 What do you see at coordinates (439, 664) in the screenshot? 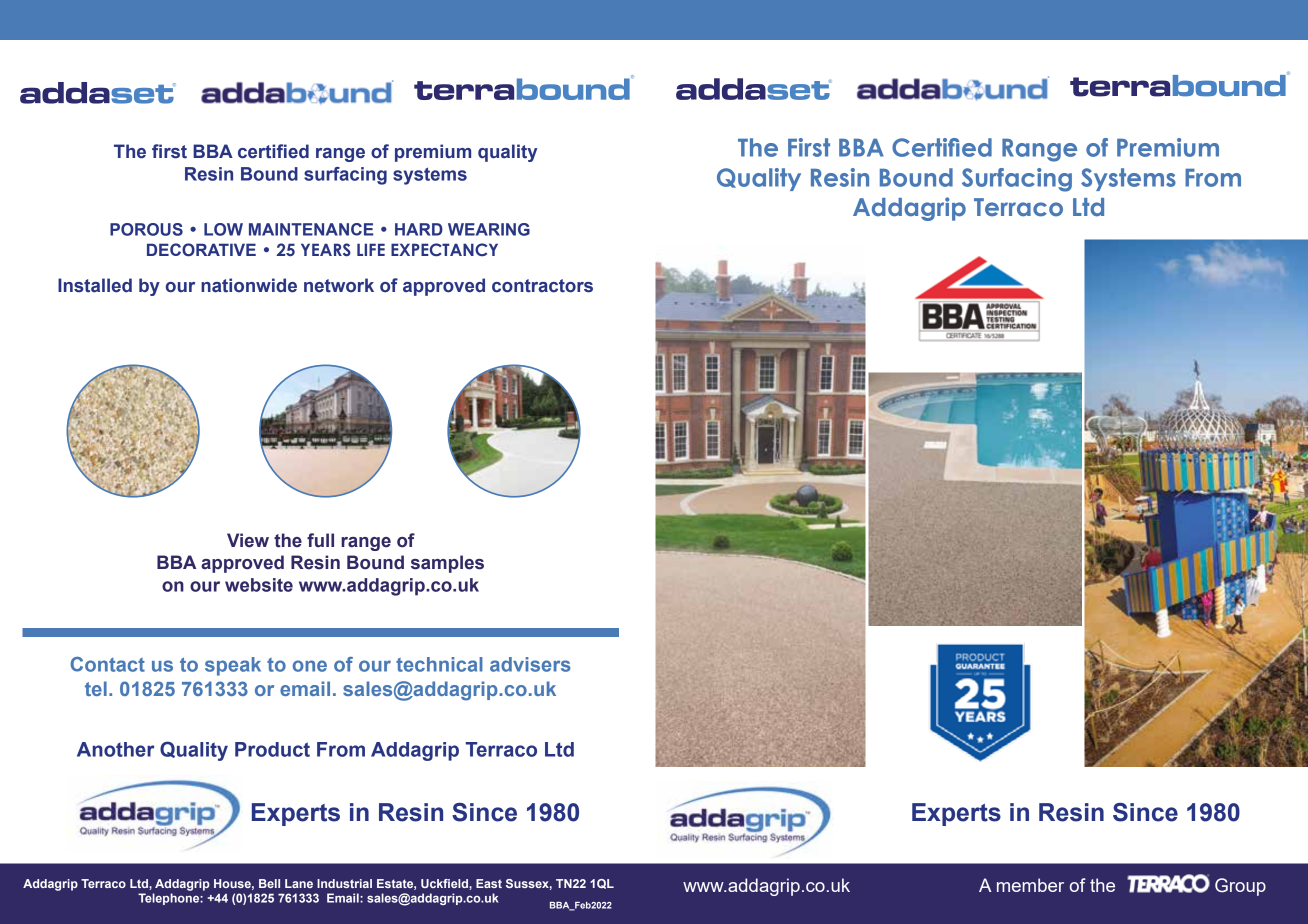
I see `technical` at bounding box center [439, 664].
